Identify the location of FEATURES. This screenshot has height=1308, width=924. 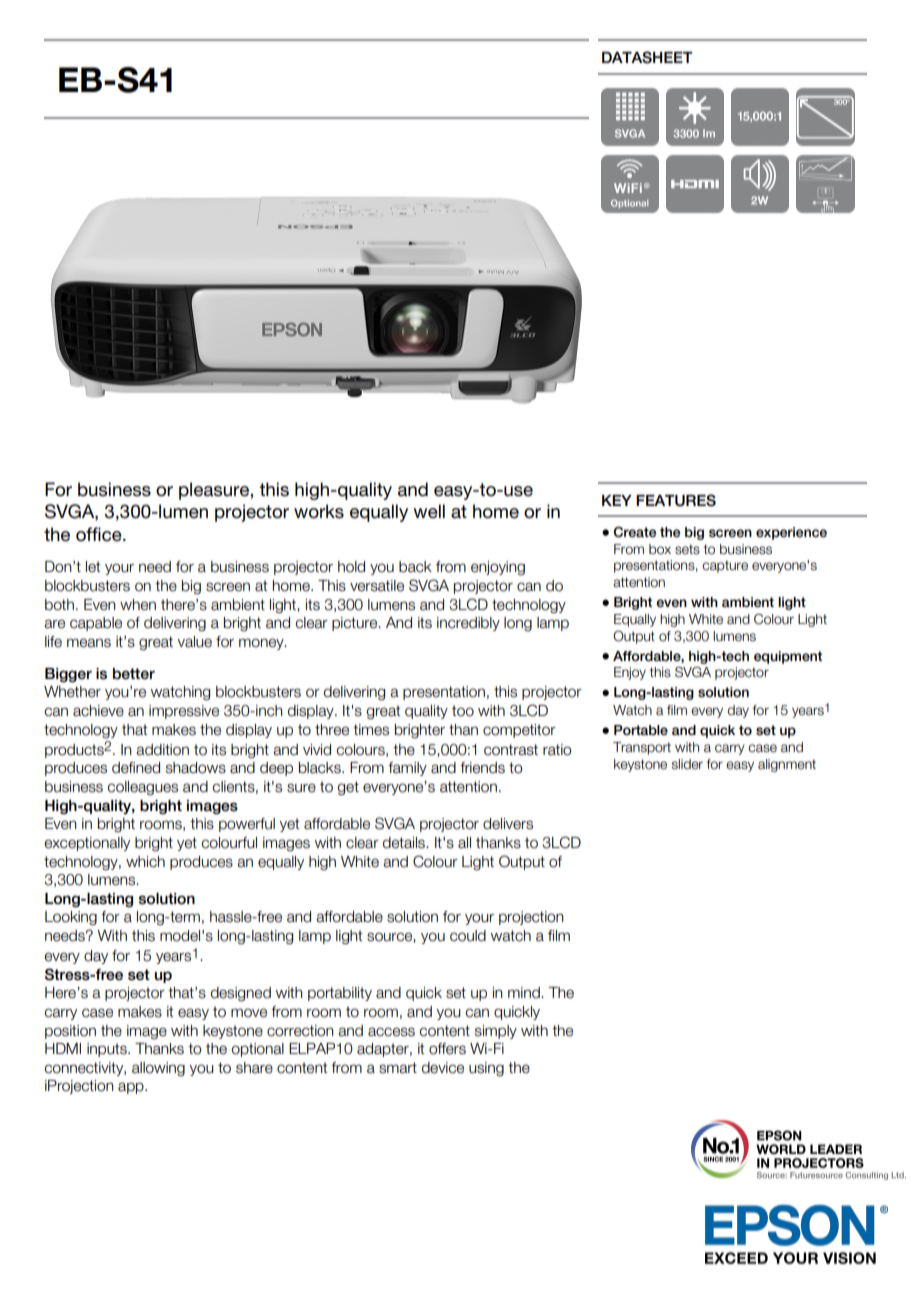
(676, 500).
